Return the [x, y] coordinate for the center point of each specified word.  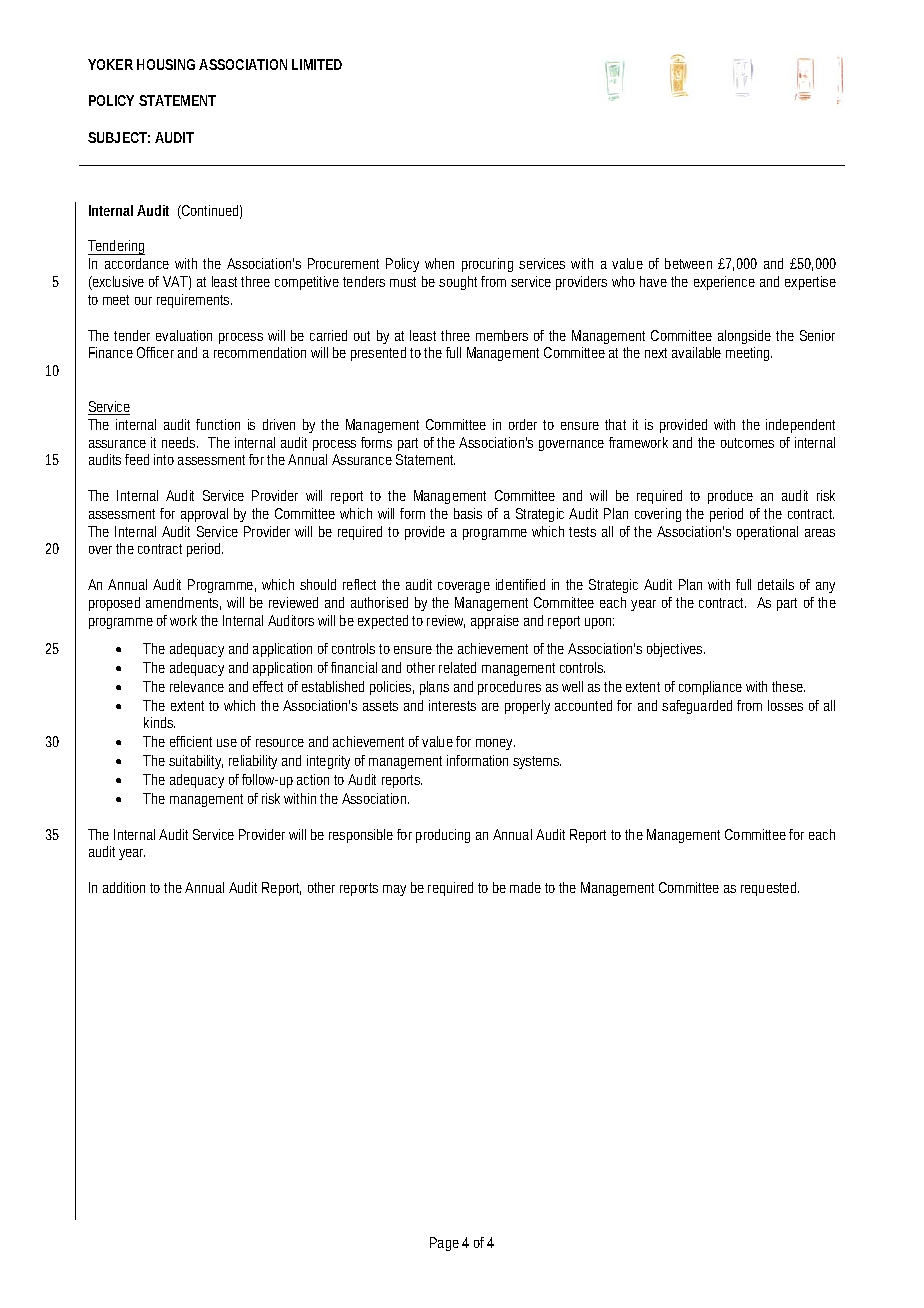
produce [730, 497]
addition [124, 887]
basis [468, 513]
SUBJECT [117, 137]
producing [443, 836]
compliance [710, 688]
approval [204, 515]
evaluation [184, 335]
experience [724, 283]
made [525, 887]
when [439, 263]
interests [452, 705]
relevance [197, 686]
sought [458, 283]
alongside [744, 337]
